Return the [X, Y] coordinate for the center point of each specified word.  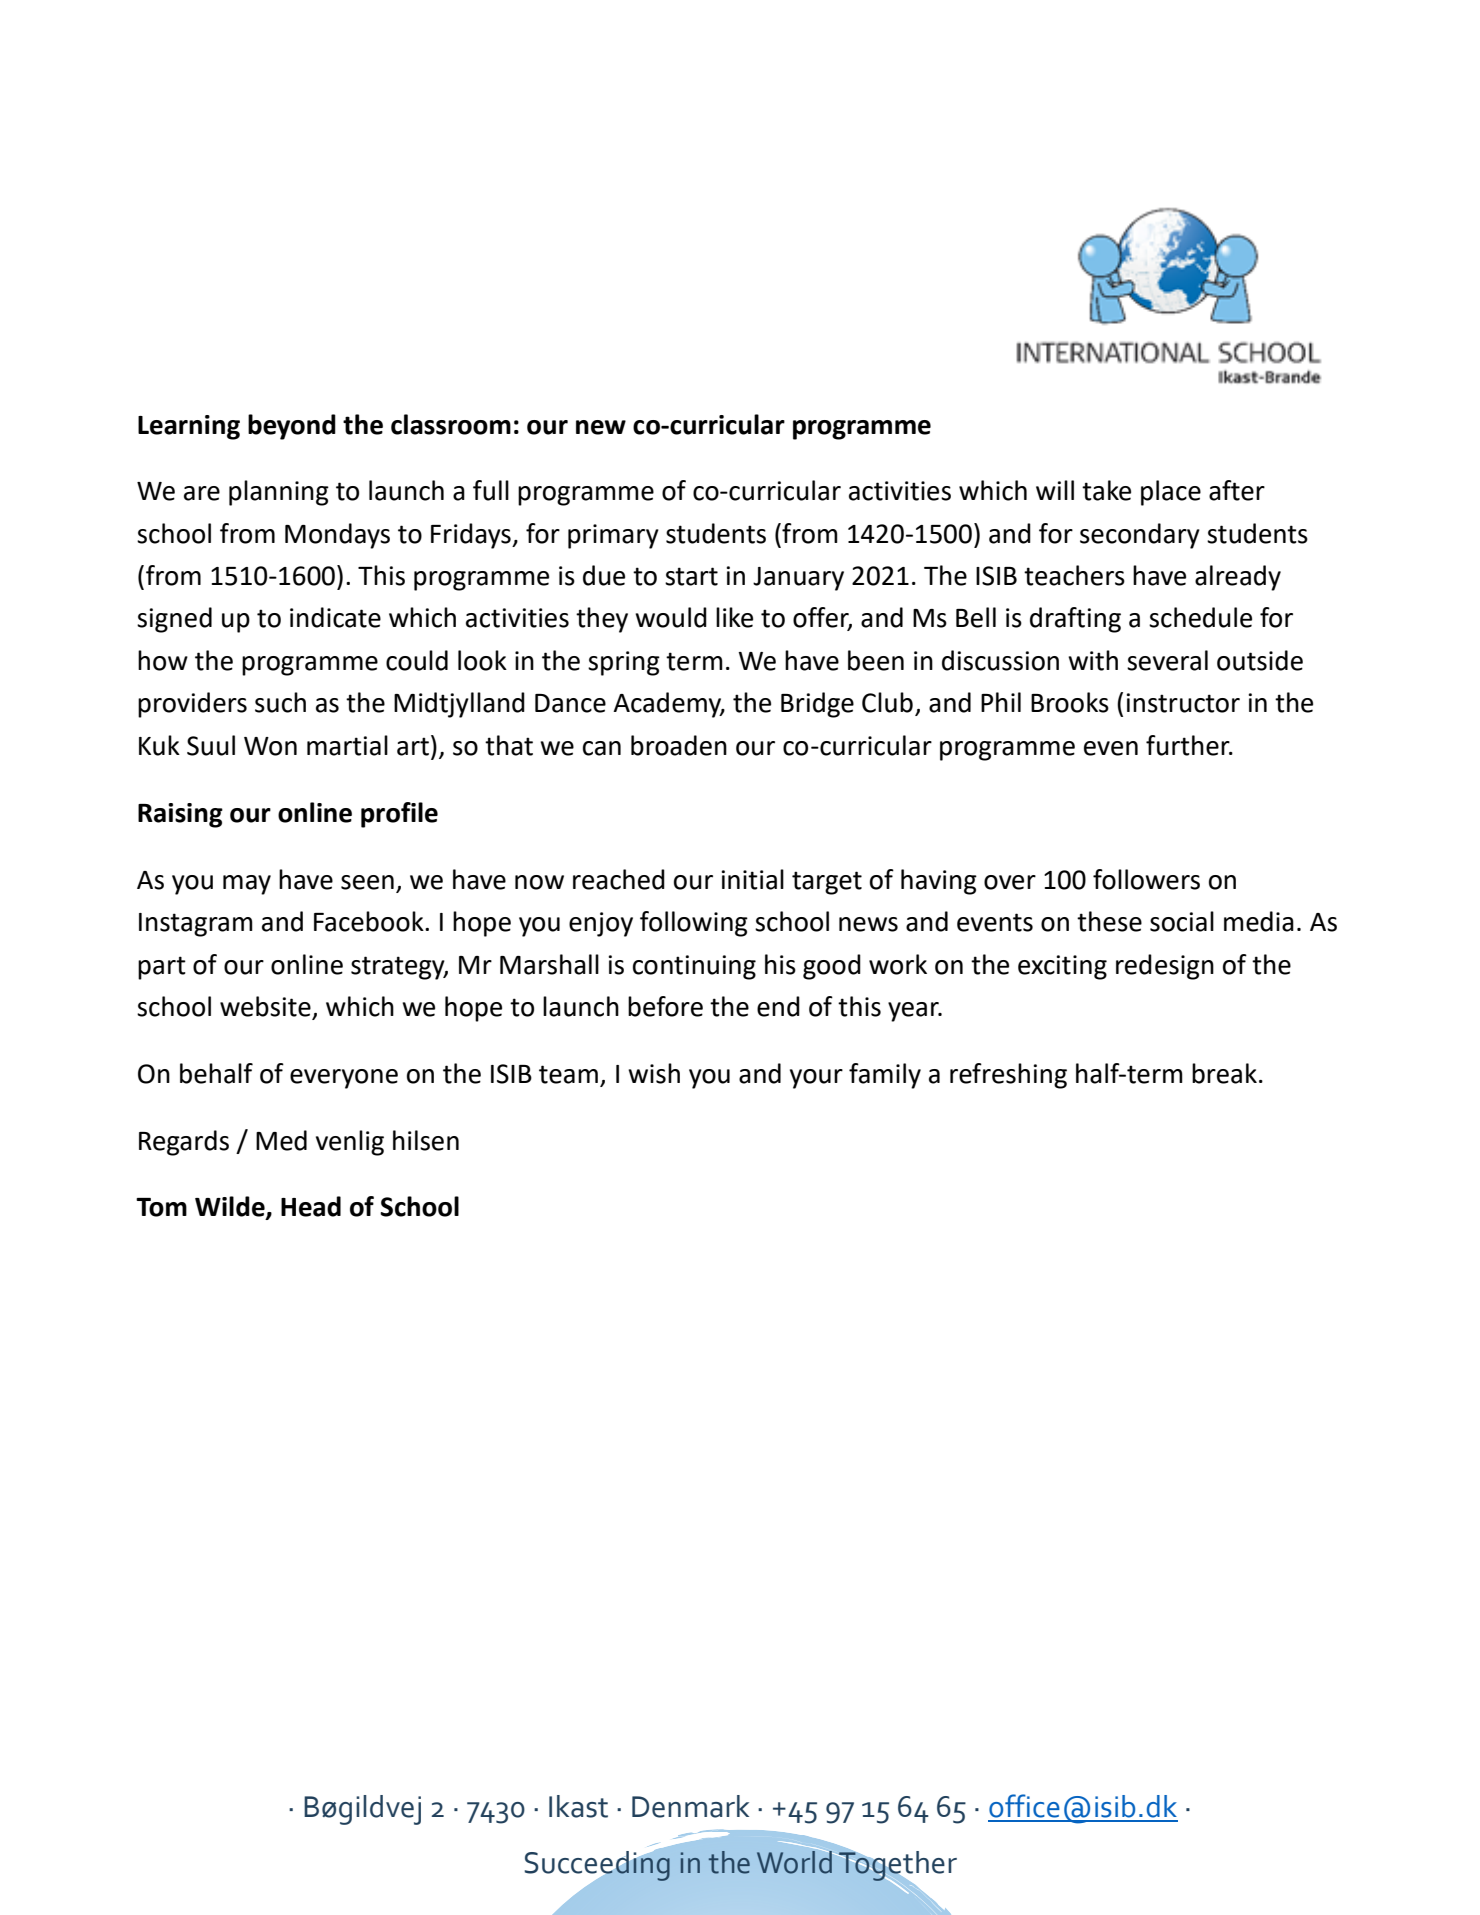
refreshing [1008, 1076]
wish [654, 1073]
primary [613, 536]
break [1224, 1073]
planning [279, 493]
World [795, 1861]
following [694, 924]
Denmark [690, 1806]
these [1109, 921]
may [247, 885]
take [1106, 490]
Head [311, 1206]
